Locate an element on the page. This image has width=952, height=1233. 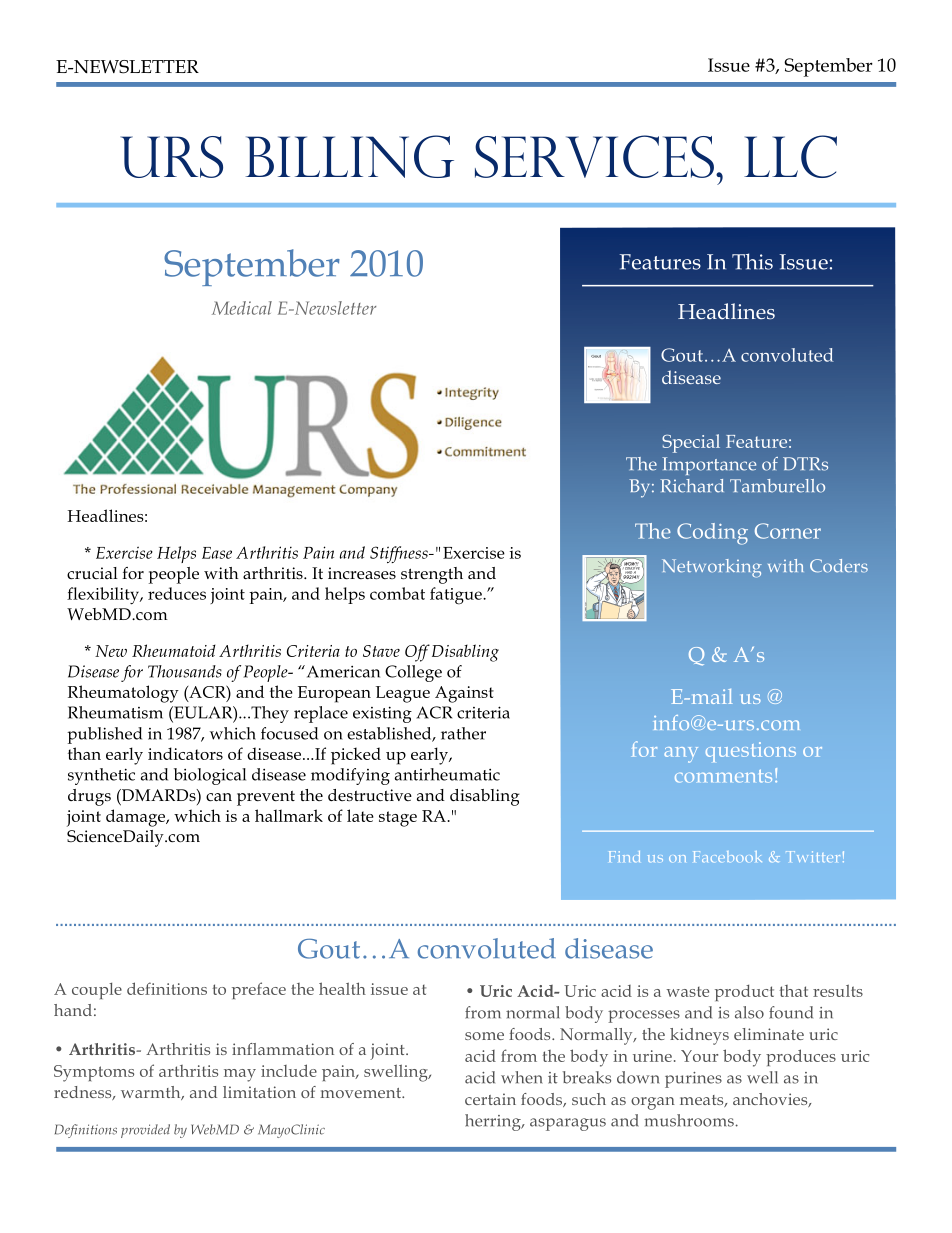
Off is located at coordinates (417, 653).
